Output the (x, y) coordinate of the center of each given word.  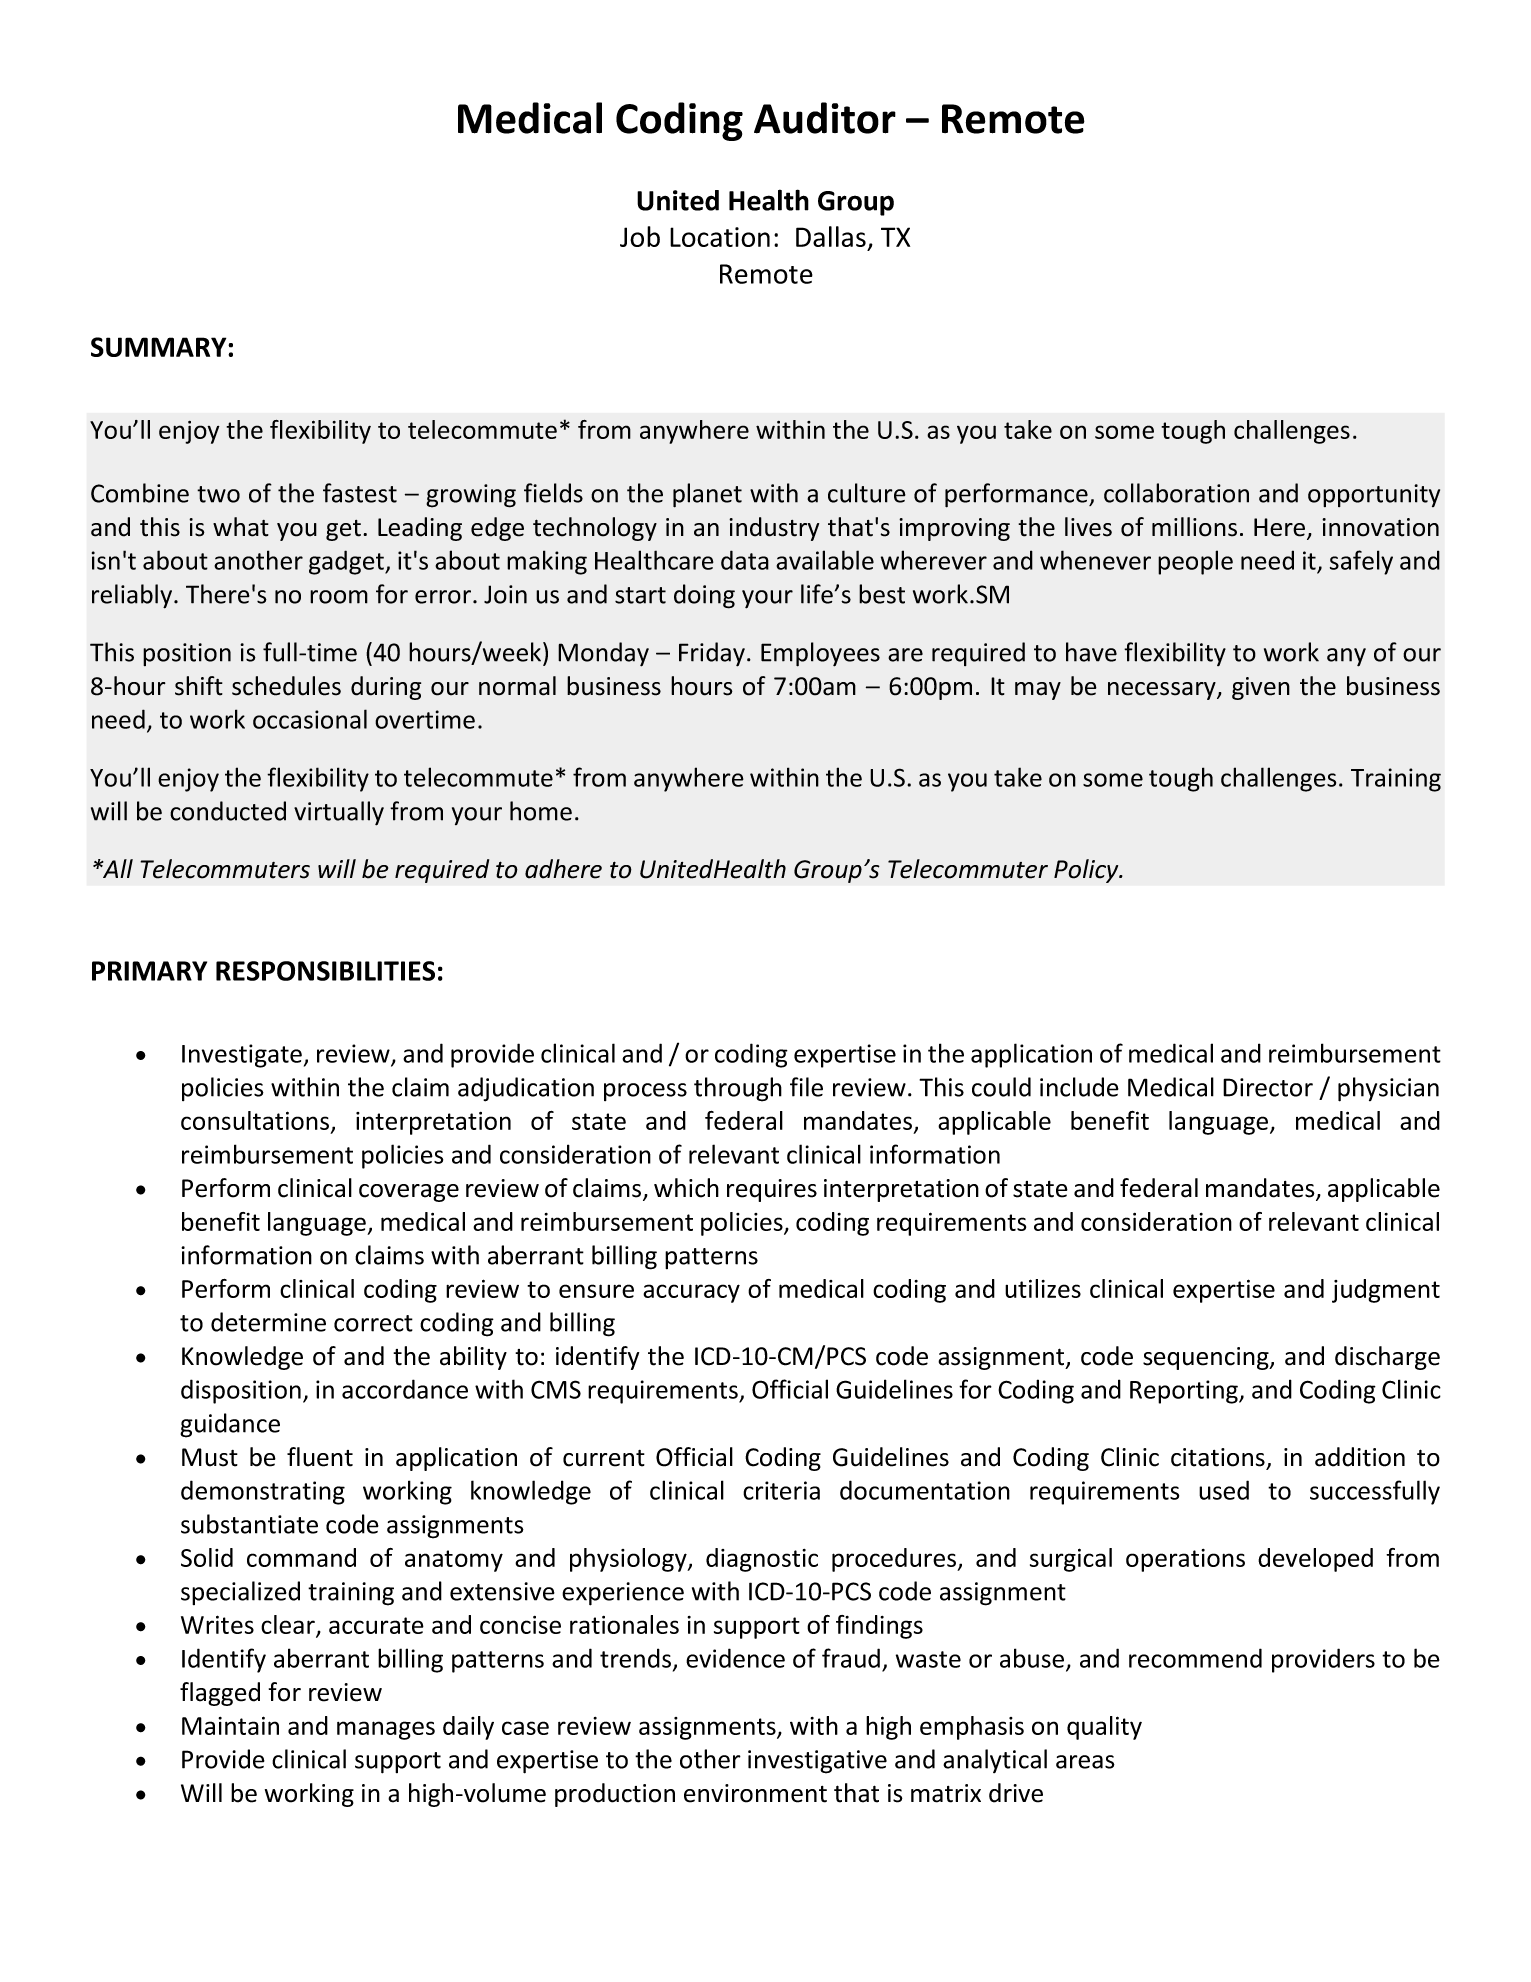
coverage (409, 1193)
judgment (1386, 1291)
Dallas (831, 236)
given (1261, 688)
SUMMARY (160, 347)
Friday (712, 654)
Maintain (230, 1725)
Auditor (825, 118)
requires (772, 1190)
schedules (286, 686)
